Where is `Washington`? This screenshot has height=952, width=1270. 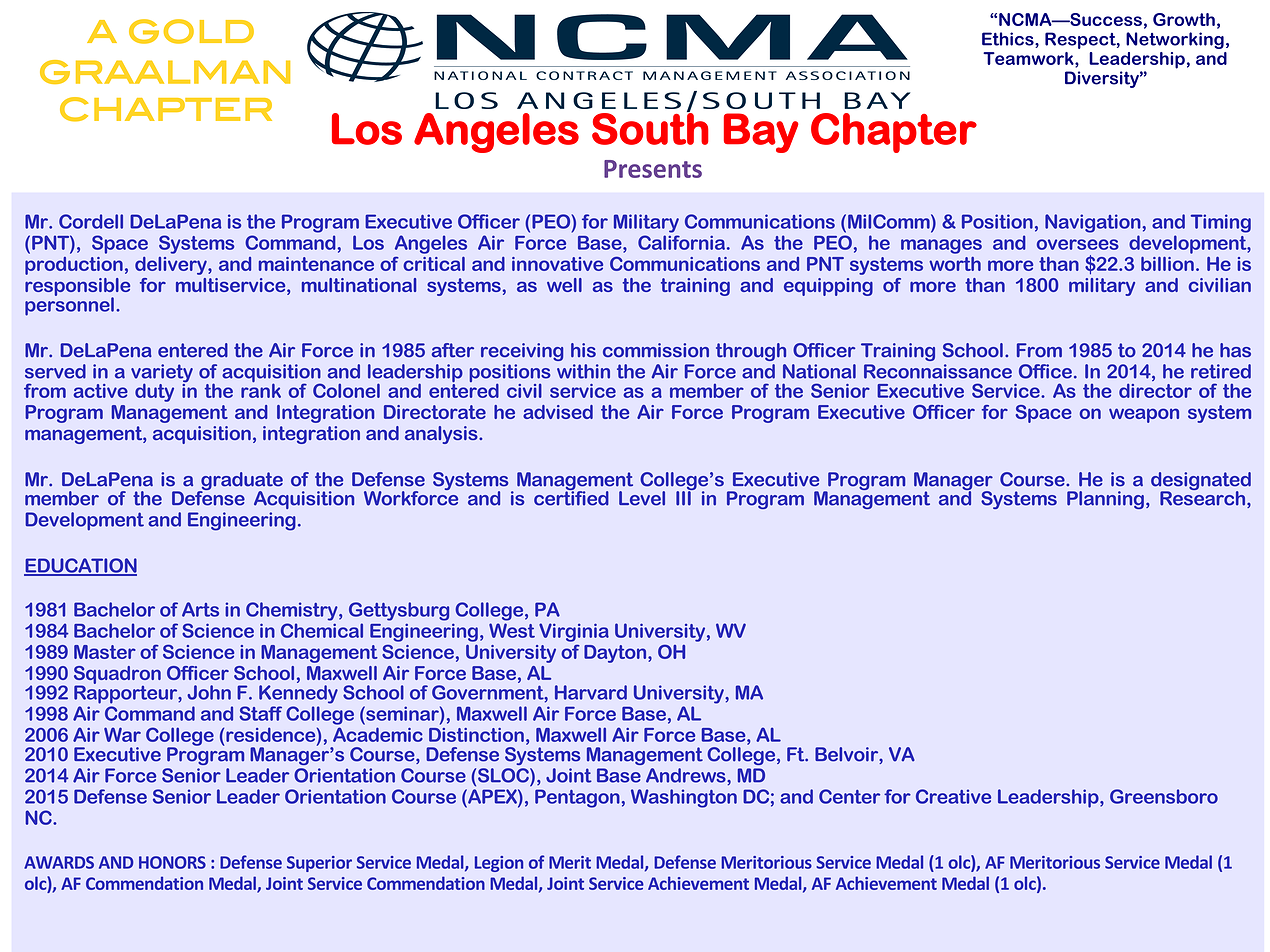 Washington is located at coordinates (684, 798).
